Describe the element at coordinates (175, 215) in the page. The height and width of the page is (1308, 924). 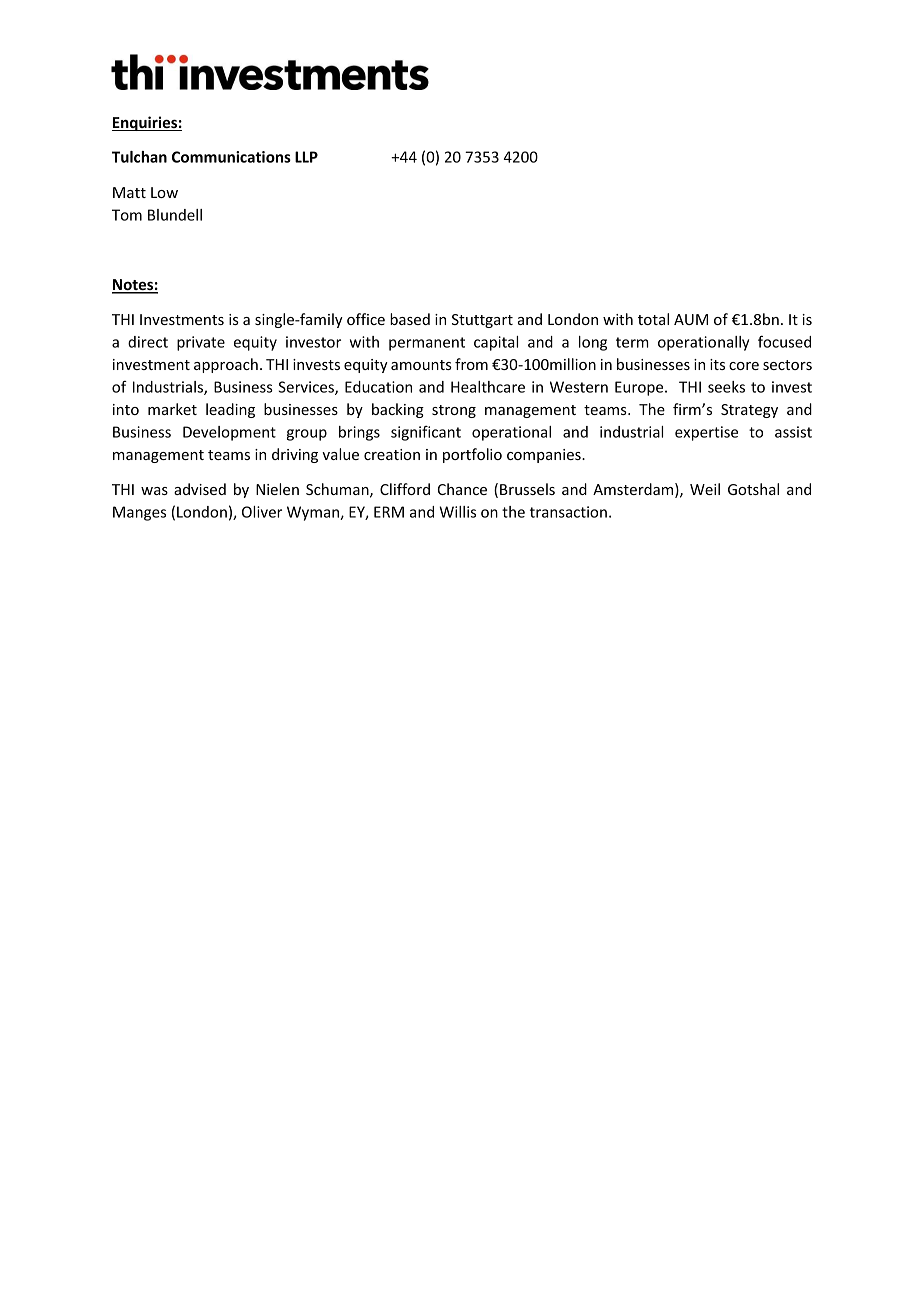
I see `Blundell` at that location.
